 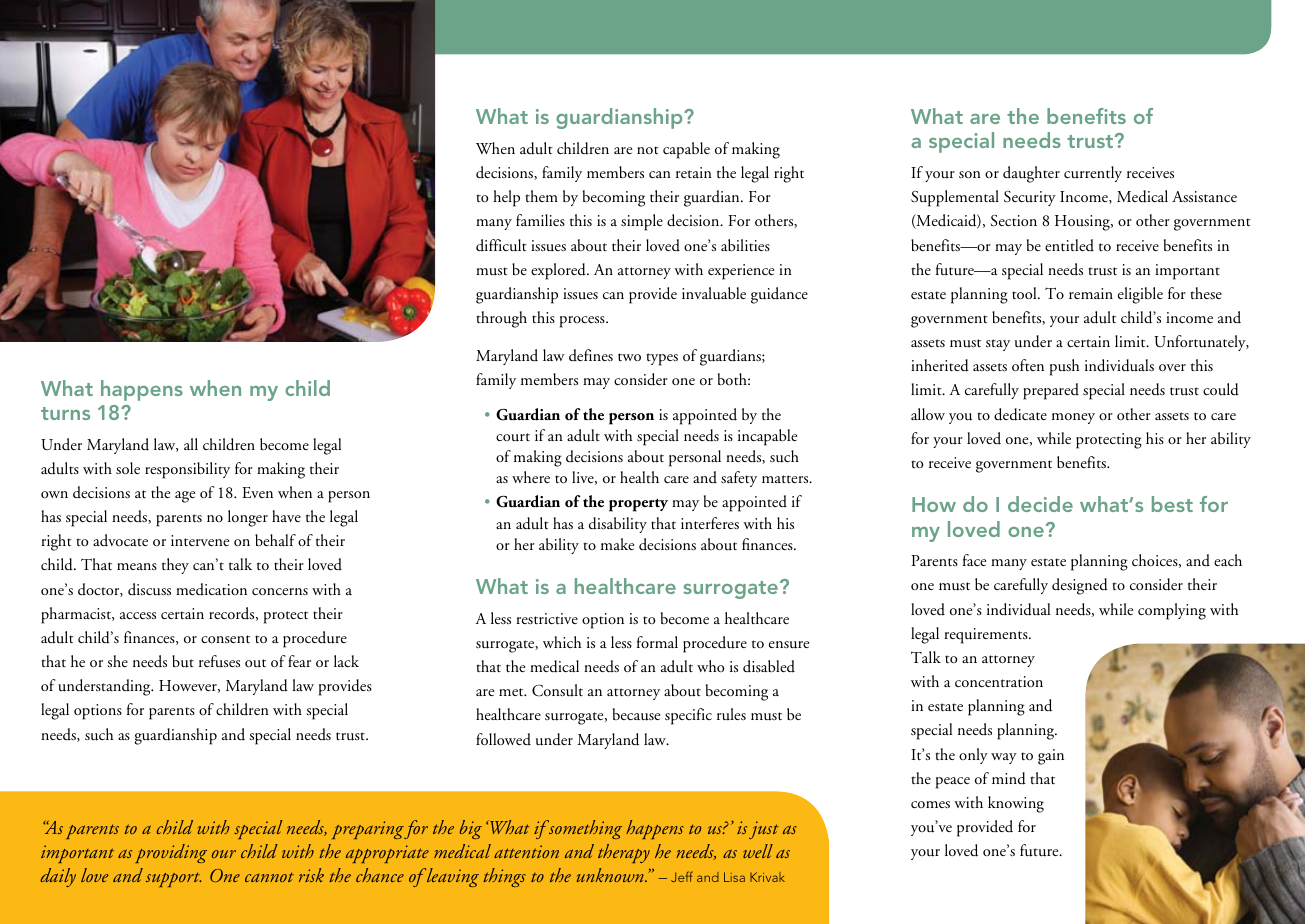 I want to click on because, so click(x=636, y=714).
